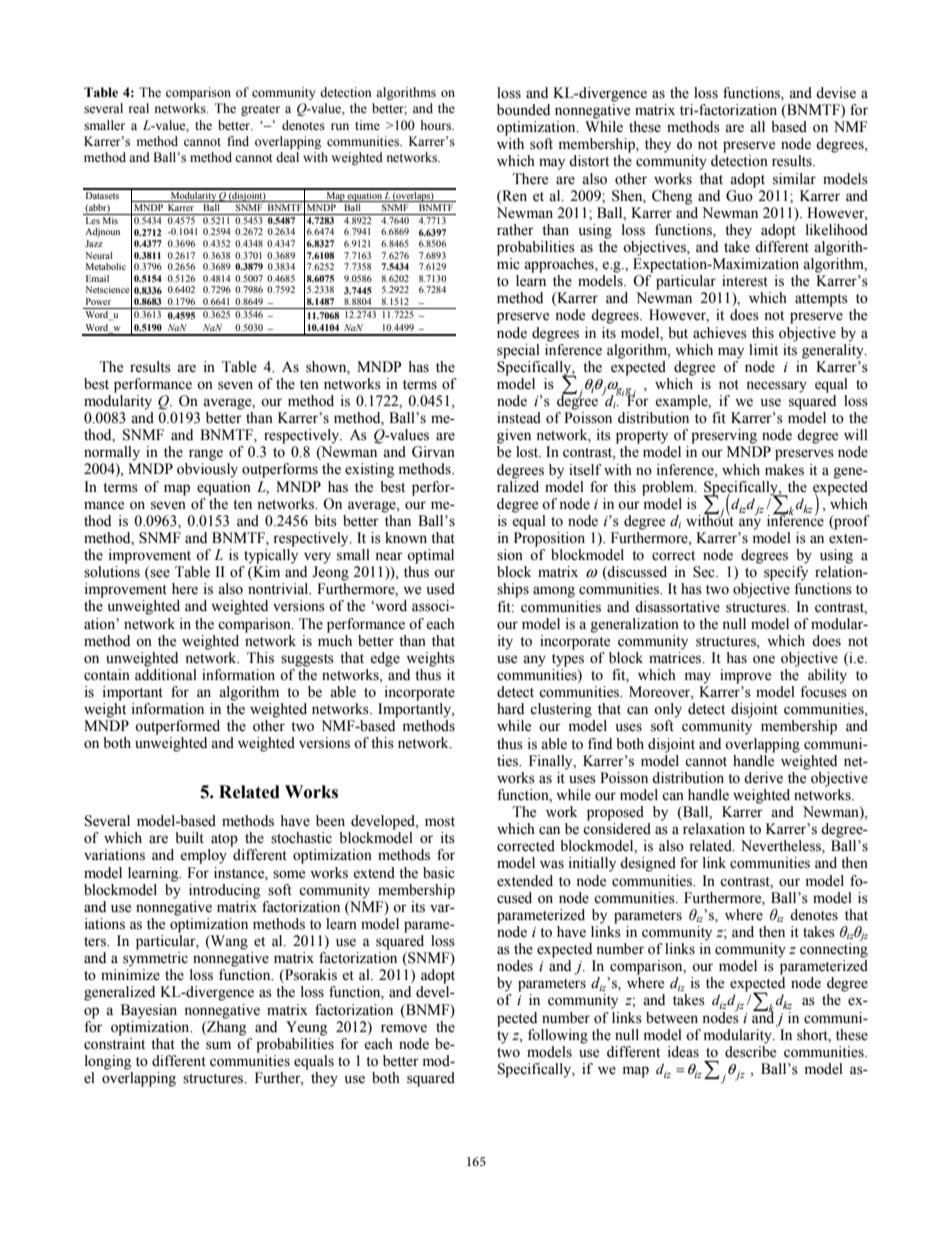 Image resolution: width=952 pixels, height=1233 pixels. I want to click on optimal, so click(430, 556).
